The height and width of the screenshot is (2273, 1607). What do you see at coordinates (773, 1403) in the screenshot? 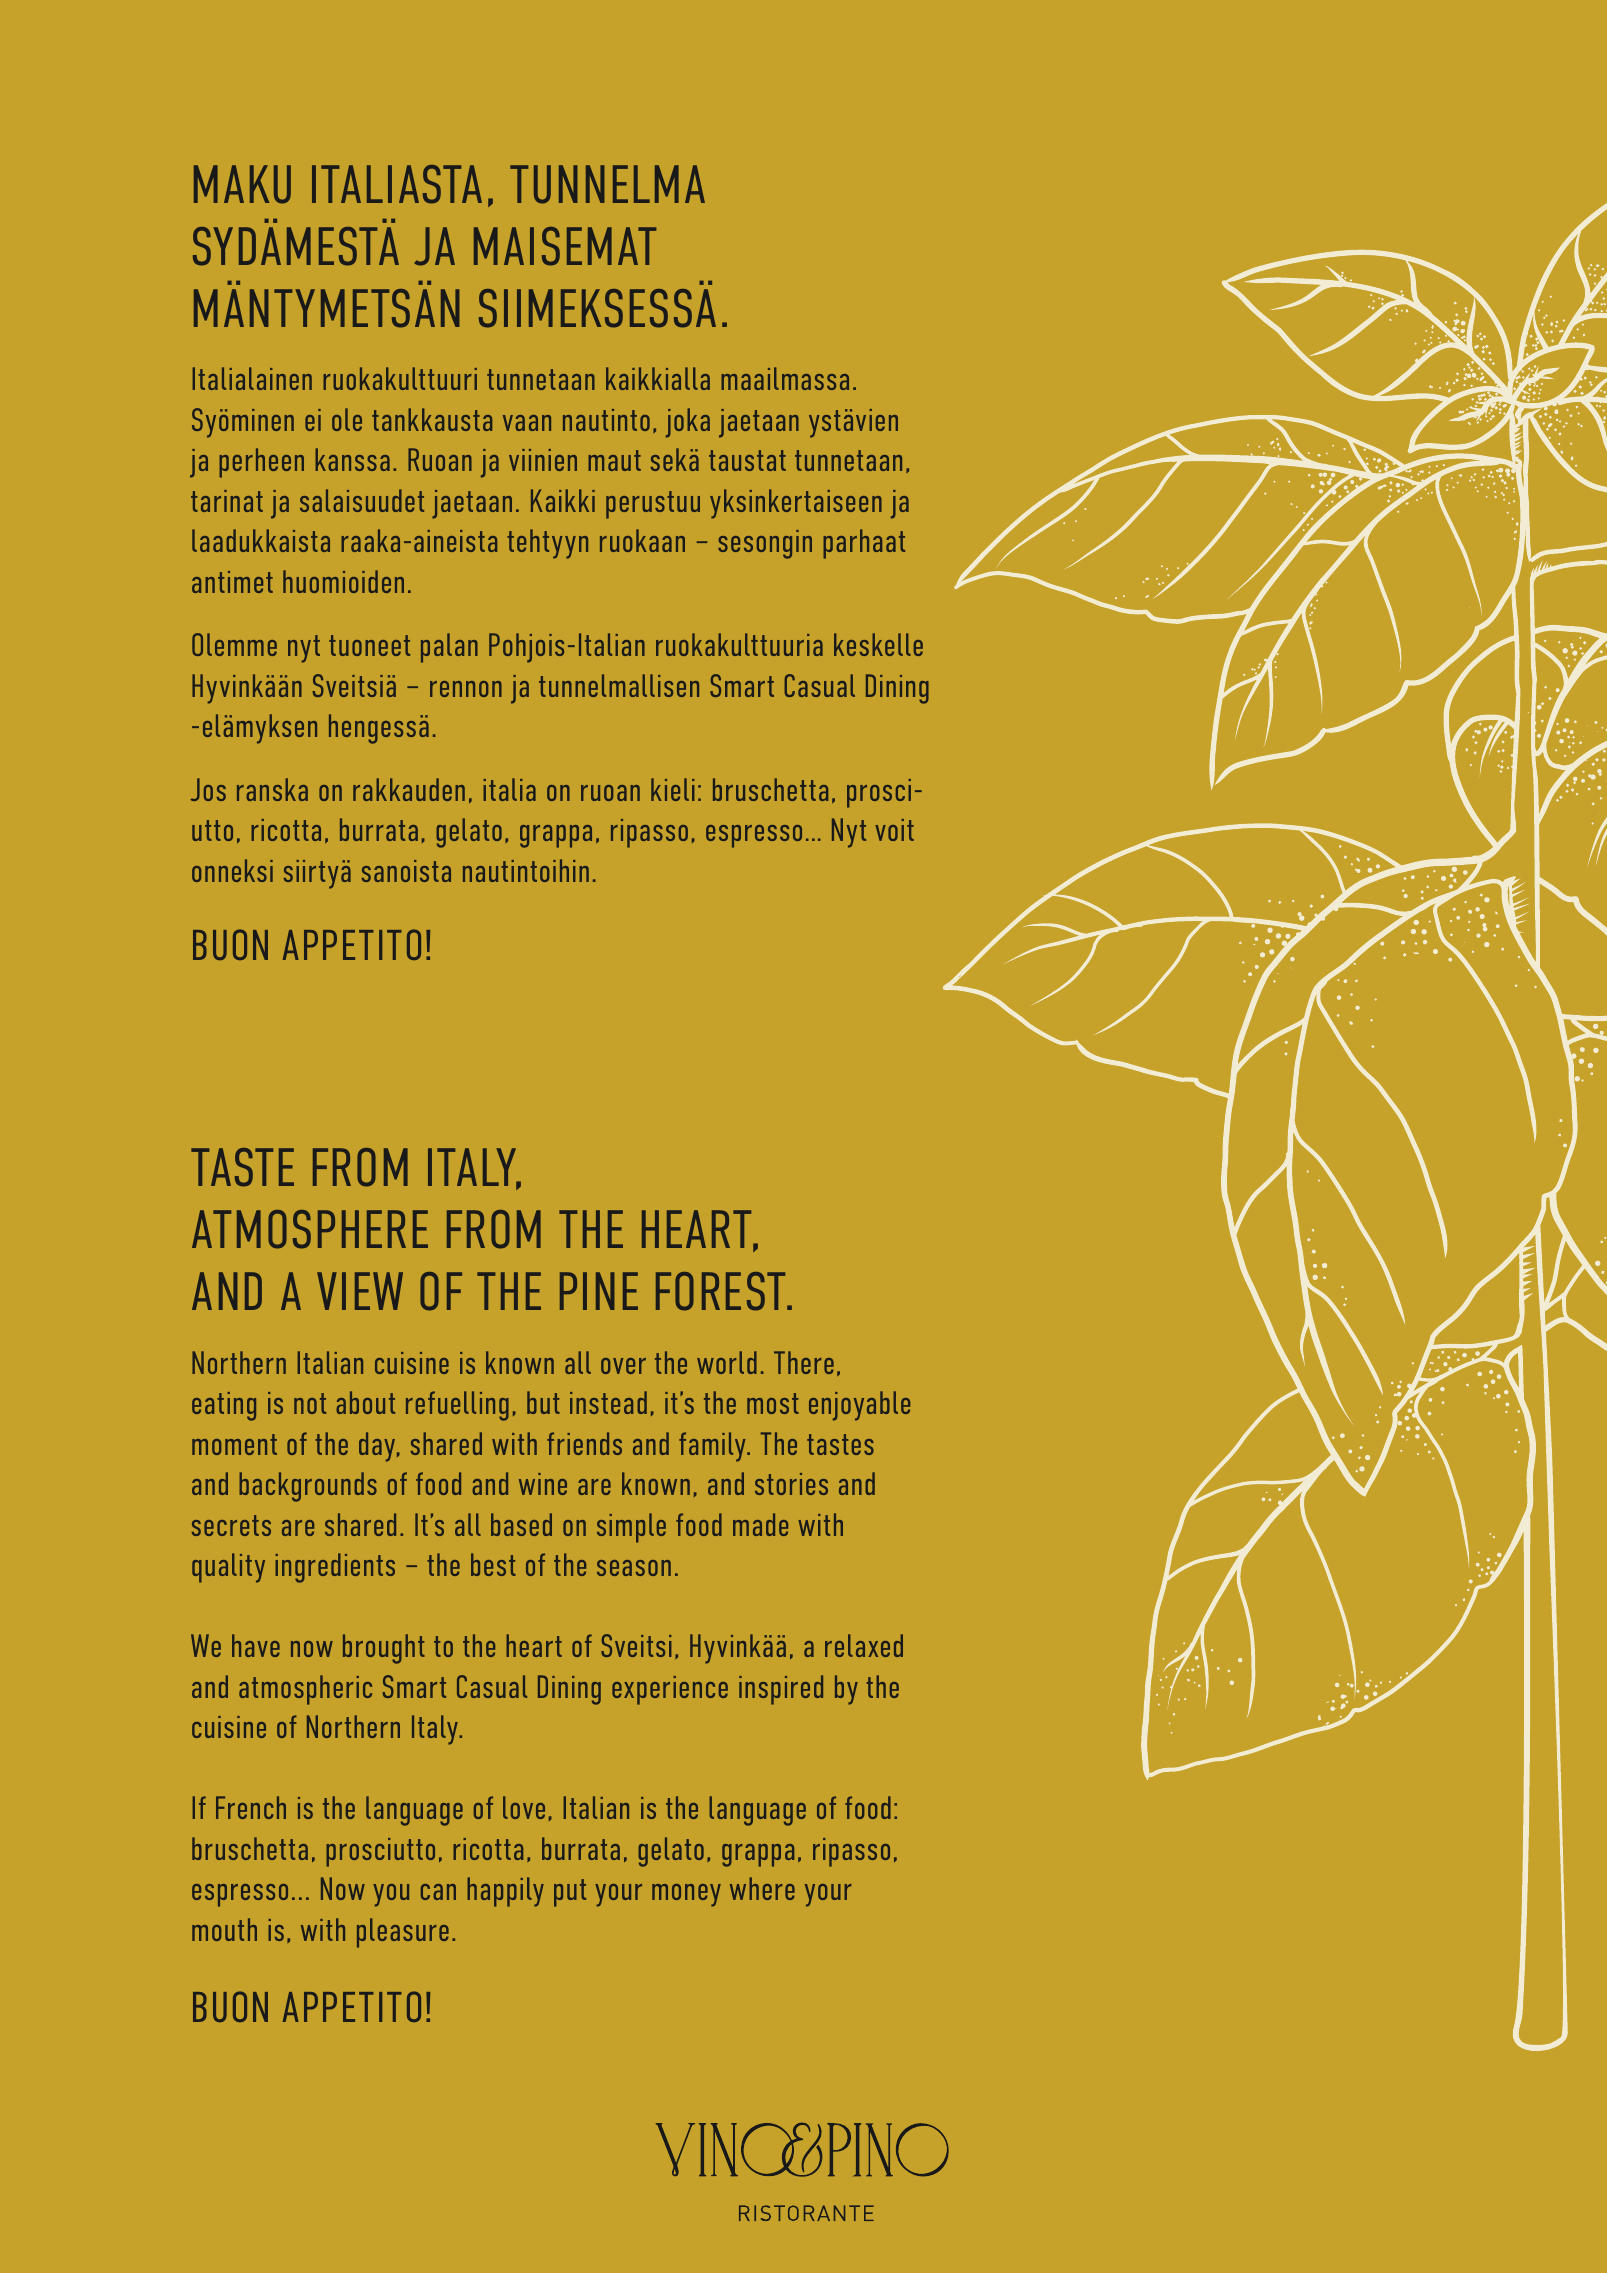
I see `most` at bounding box center [773, 1403].
